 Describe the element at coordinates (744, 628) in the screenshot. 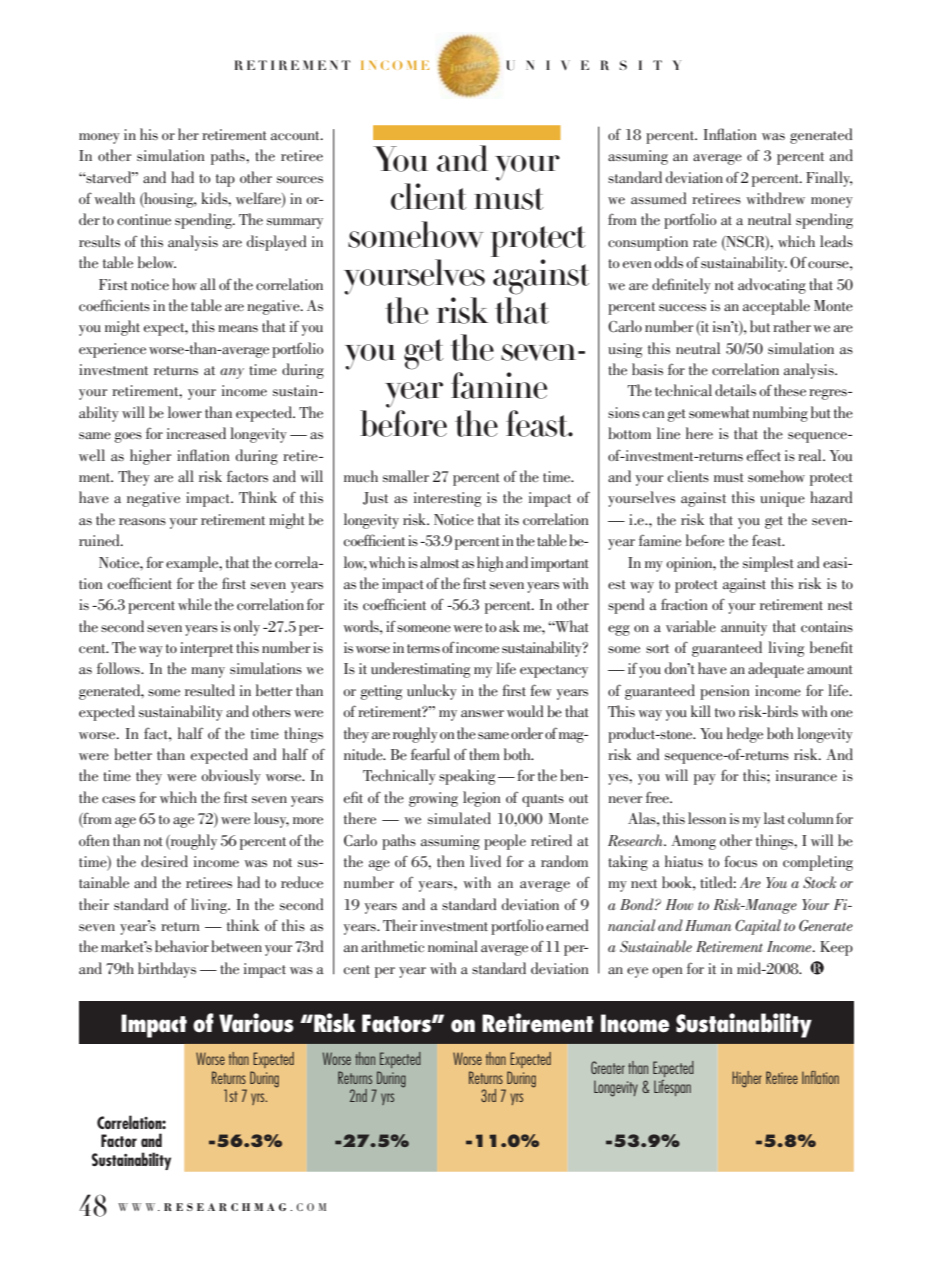

I see `annuity` at that location.
